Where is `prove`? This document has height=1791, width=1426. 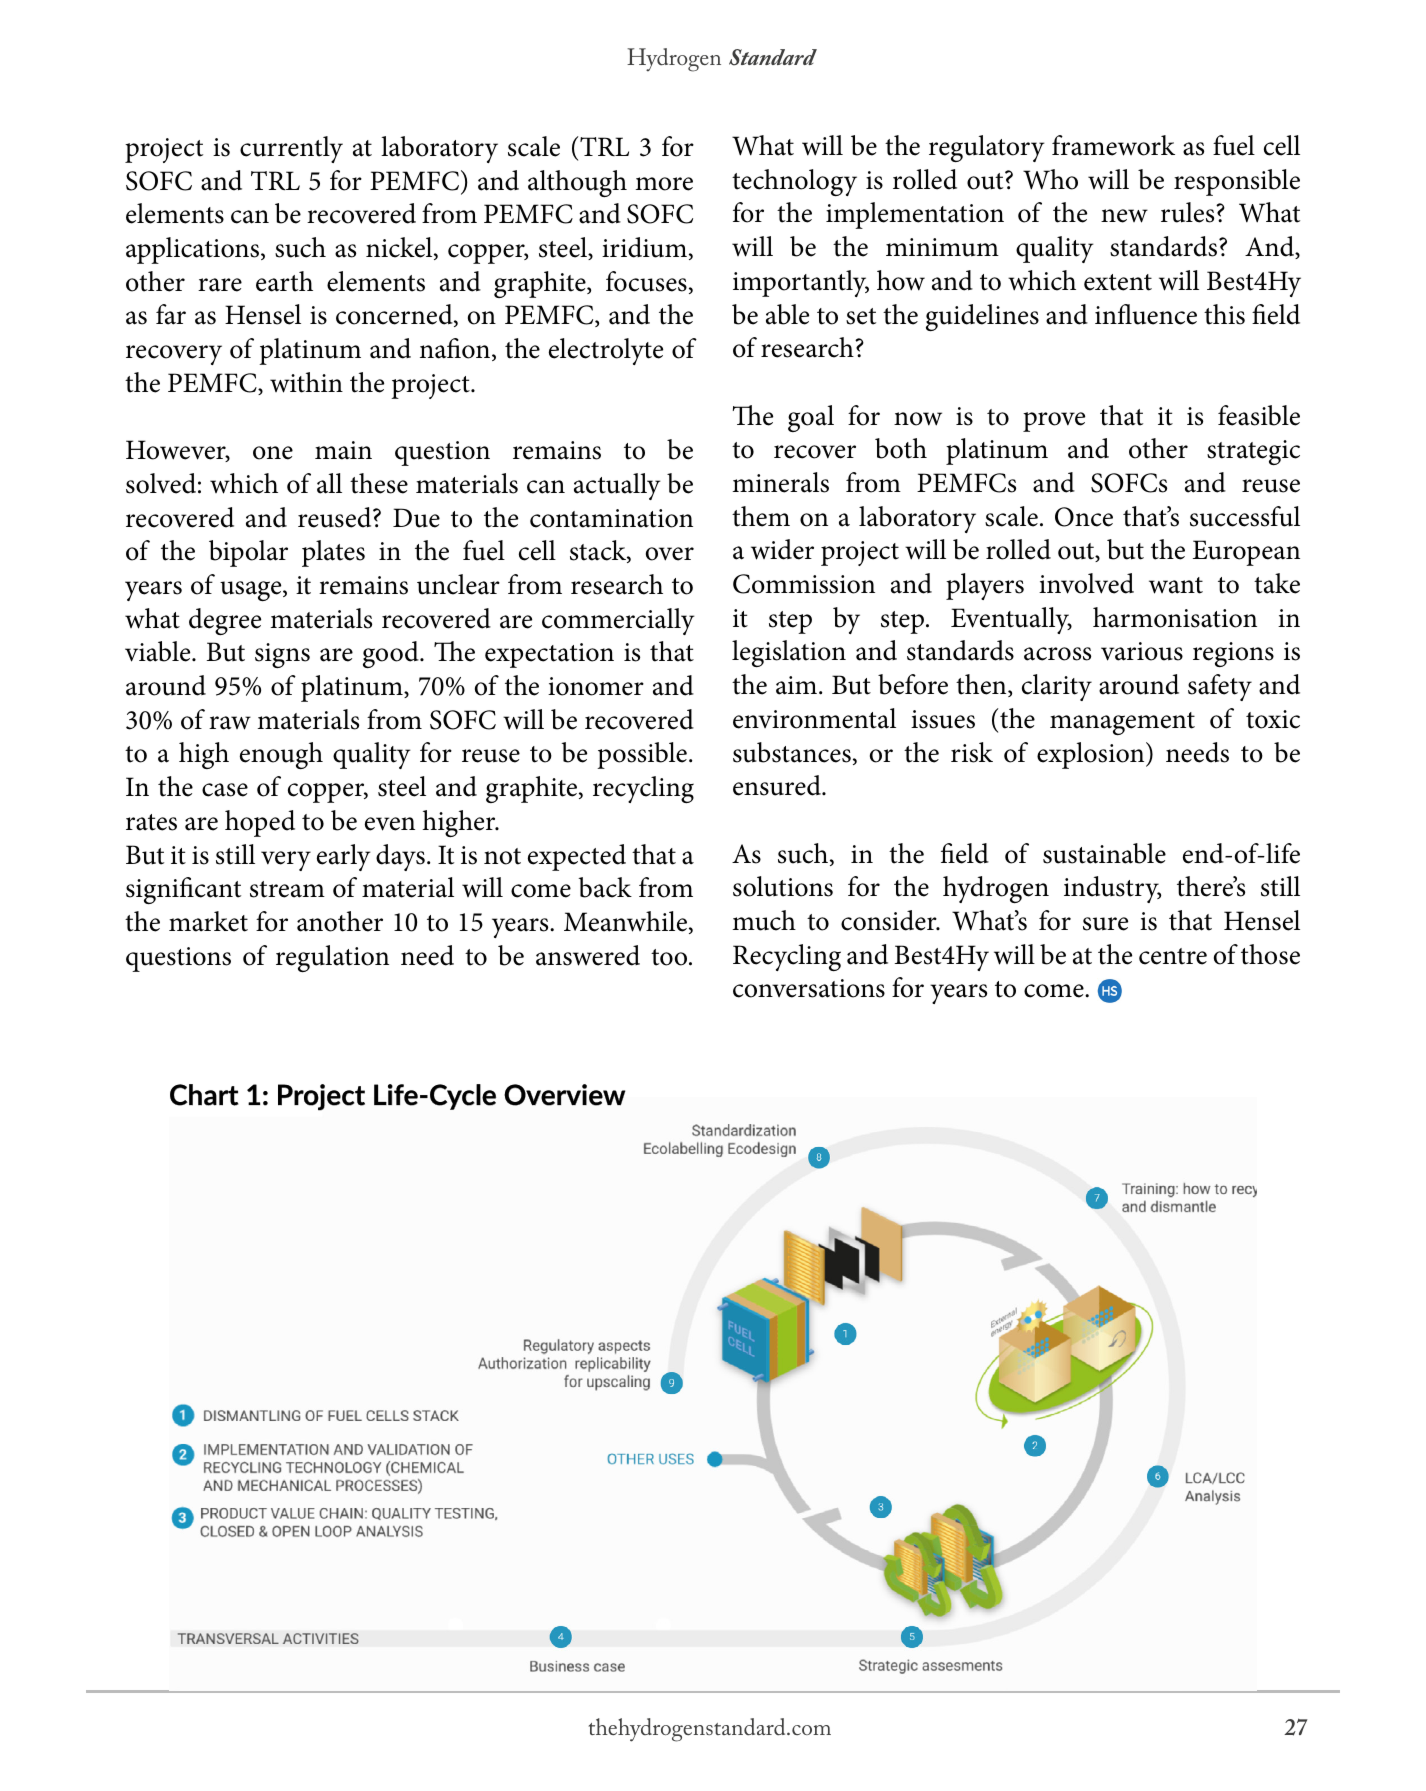 prove is located at coordinates (1054, 422).
